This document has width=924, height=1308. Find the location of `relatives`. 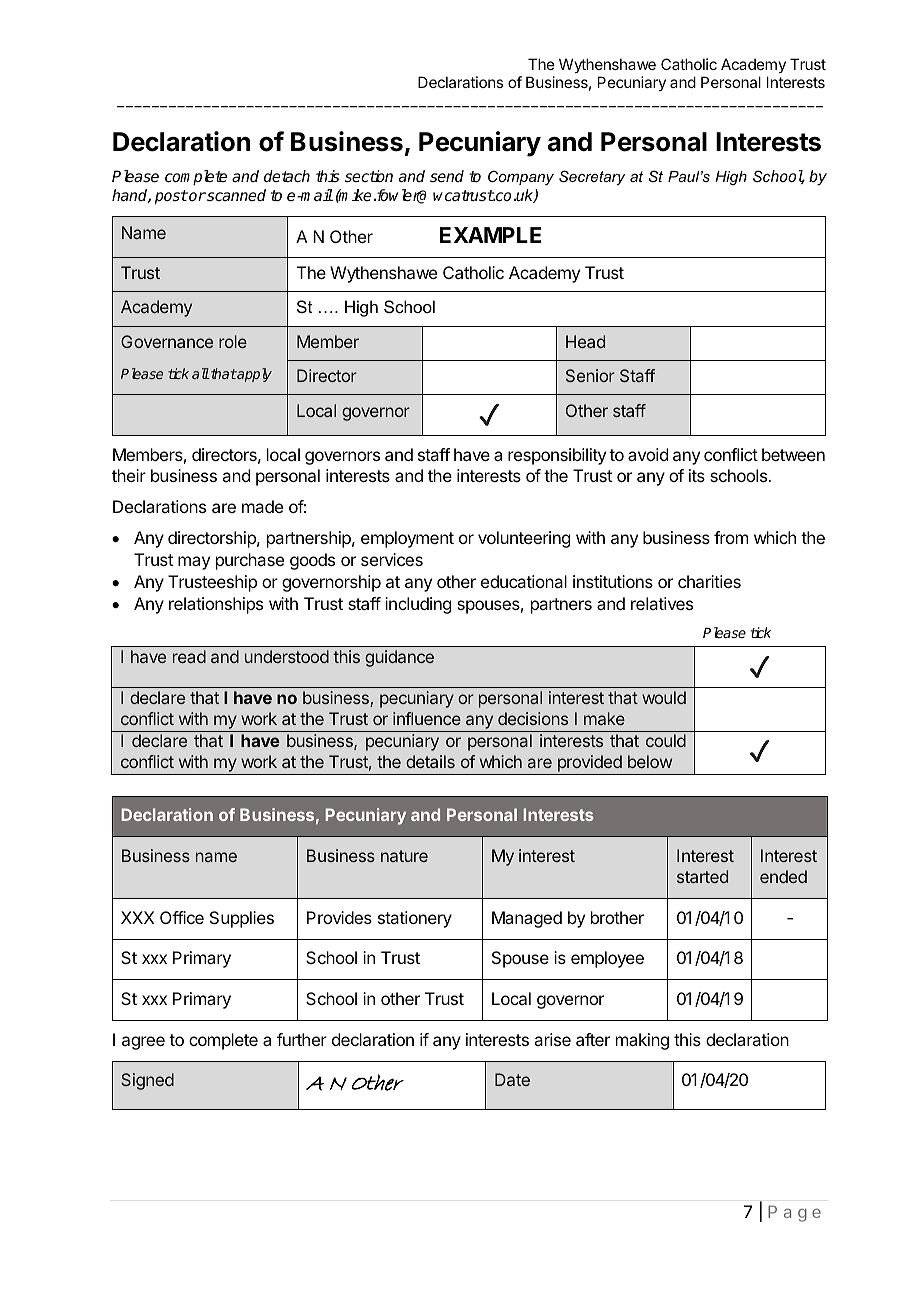

relatives is located at coordinates (662, 603).
